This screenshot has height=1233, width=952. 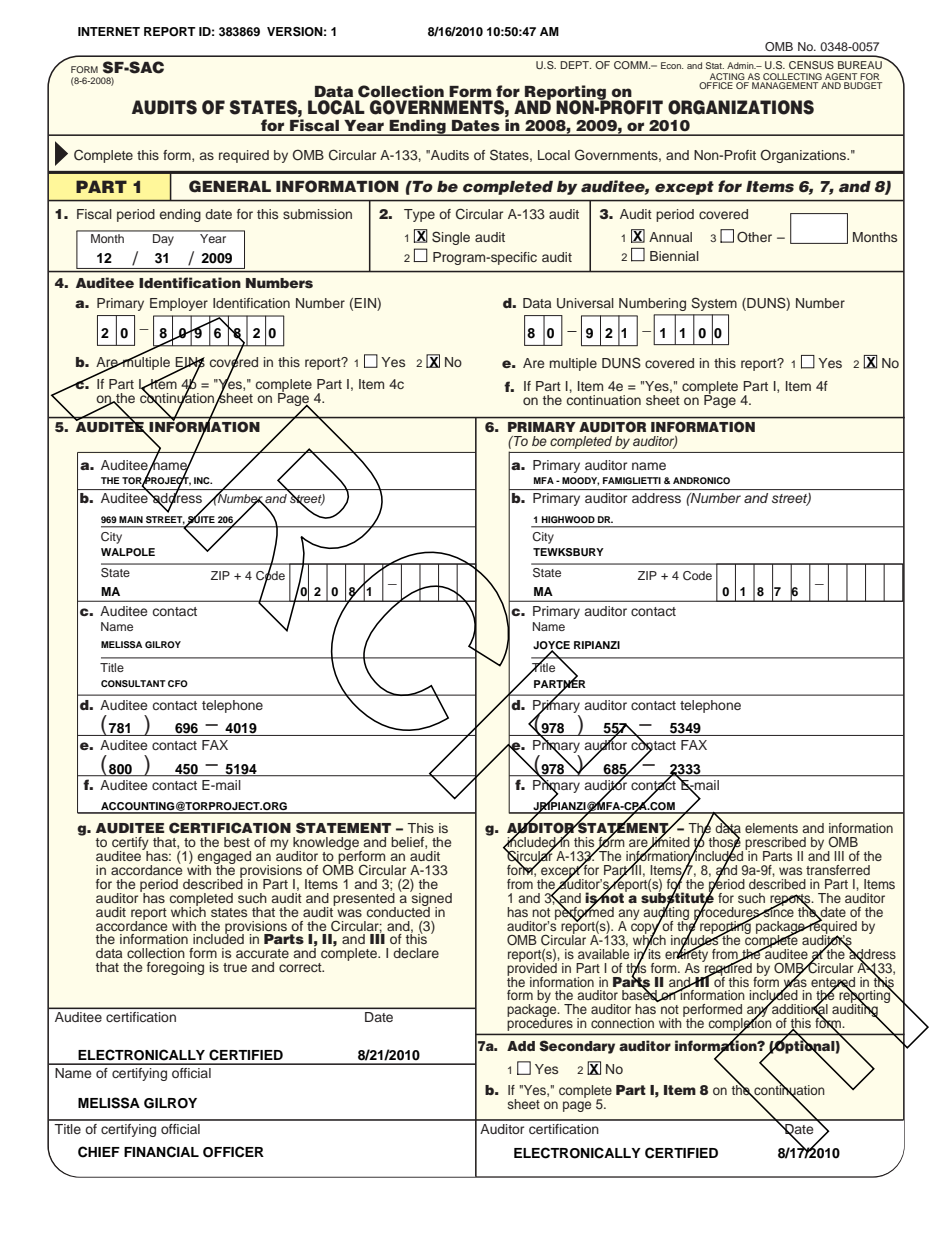 I want to click on true, so click(x=235, y=967).
